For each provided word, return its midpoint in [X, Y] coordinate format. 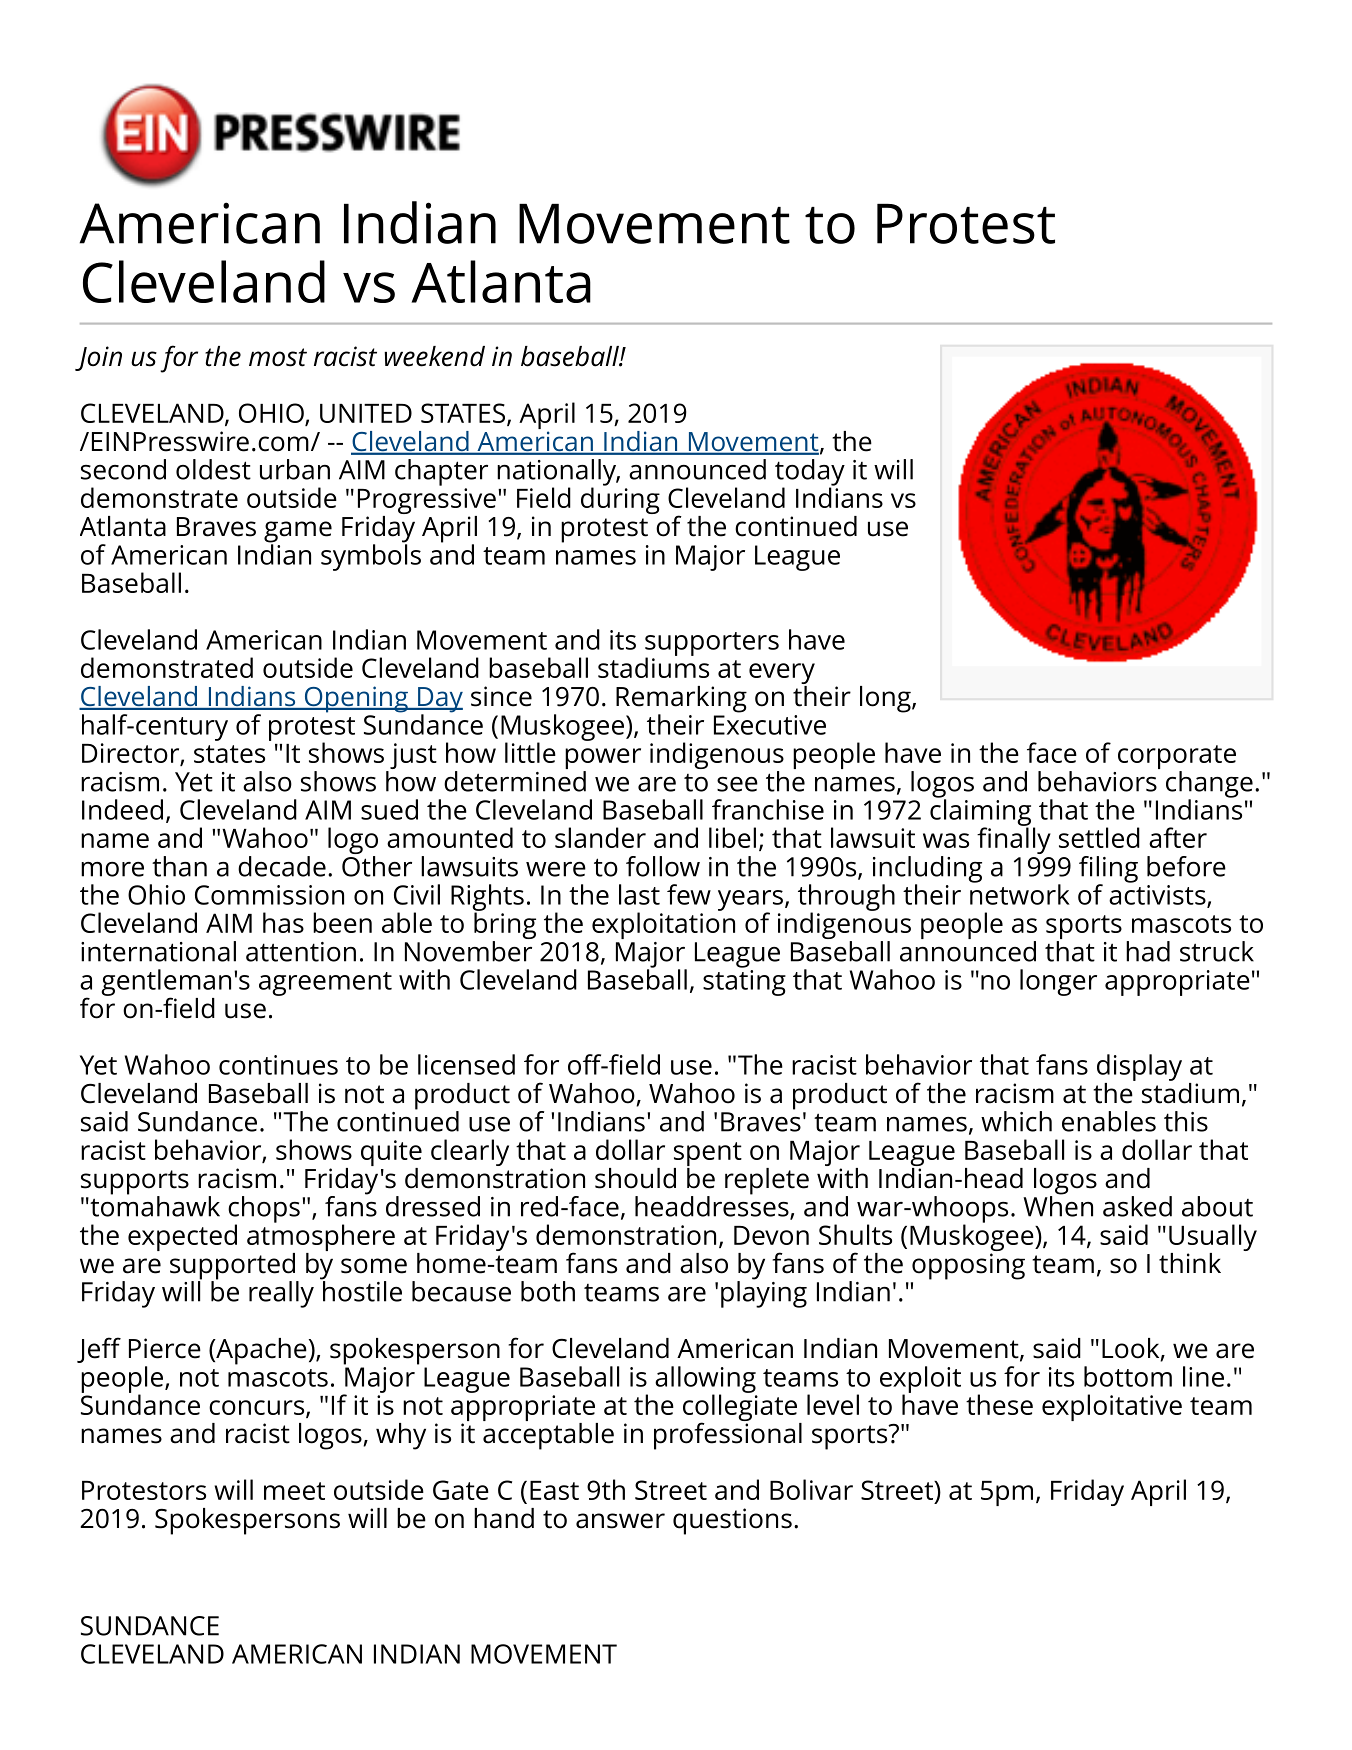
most [278, 357]
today [810, 473]
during [620, 499]
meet [294, 1491]
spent [708, 1154]
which [1016, 1121]
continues [278, 1065]
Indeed [122, 809]
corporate [1177, 758]
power [603, 760]
